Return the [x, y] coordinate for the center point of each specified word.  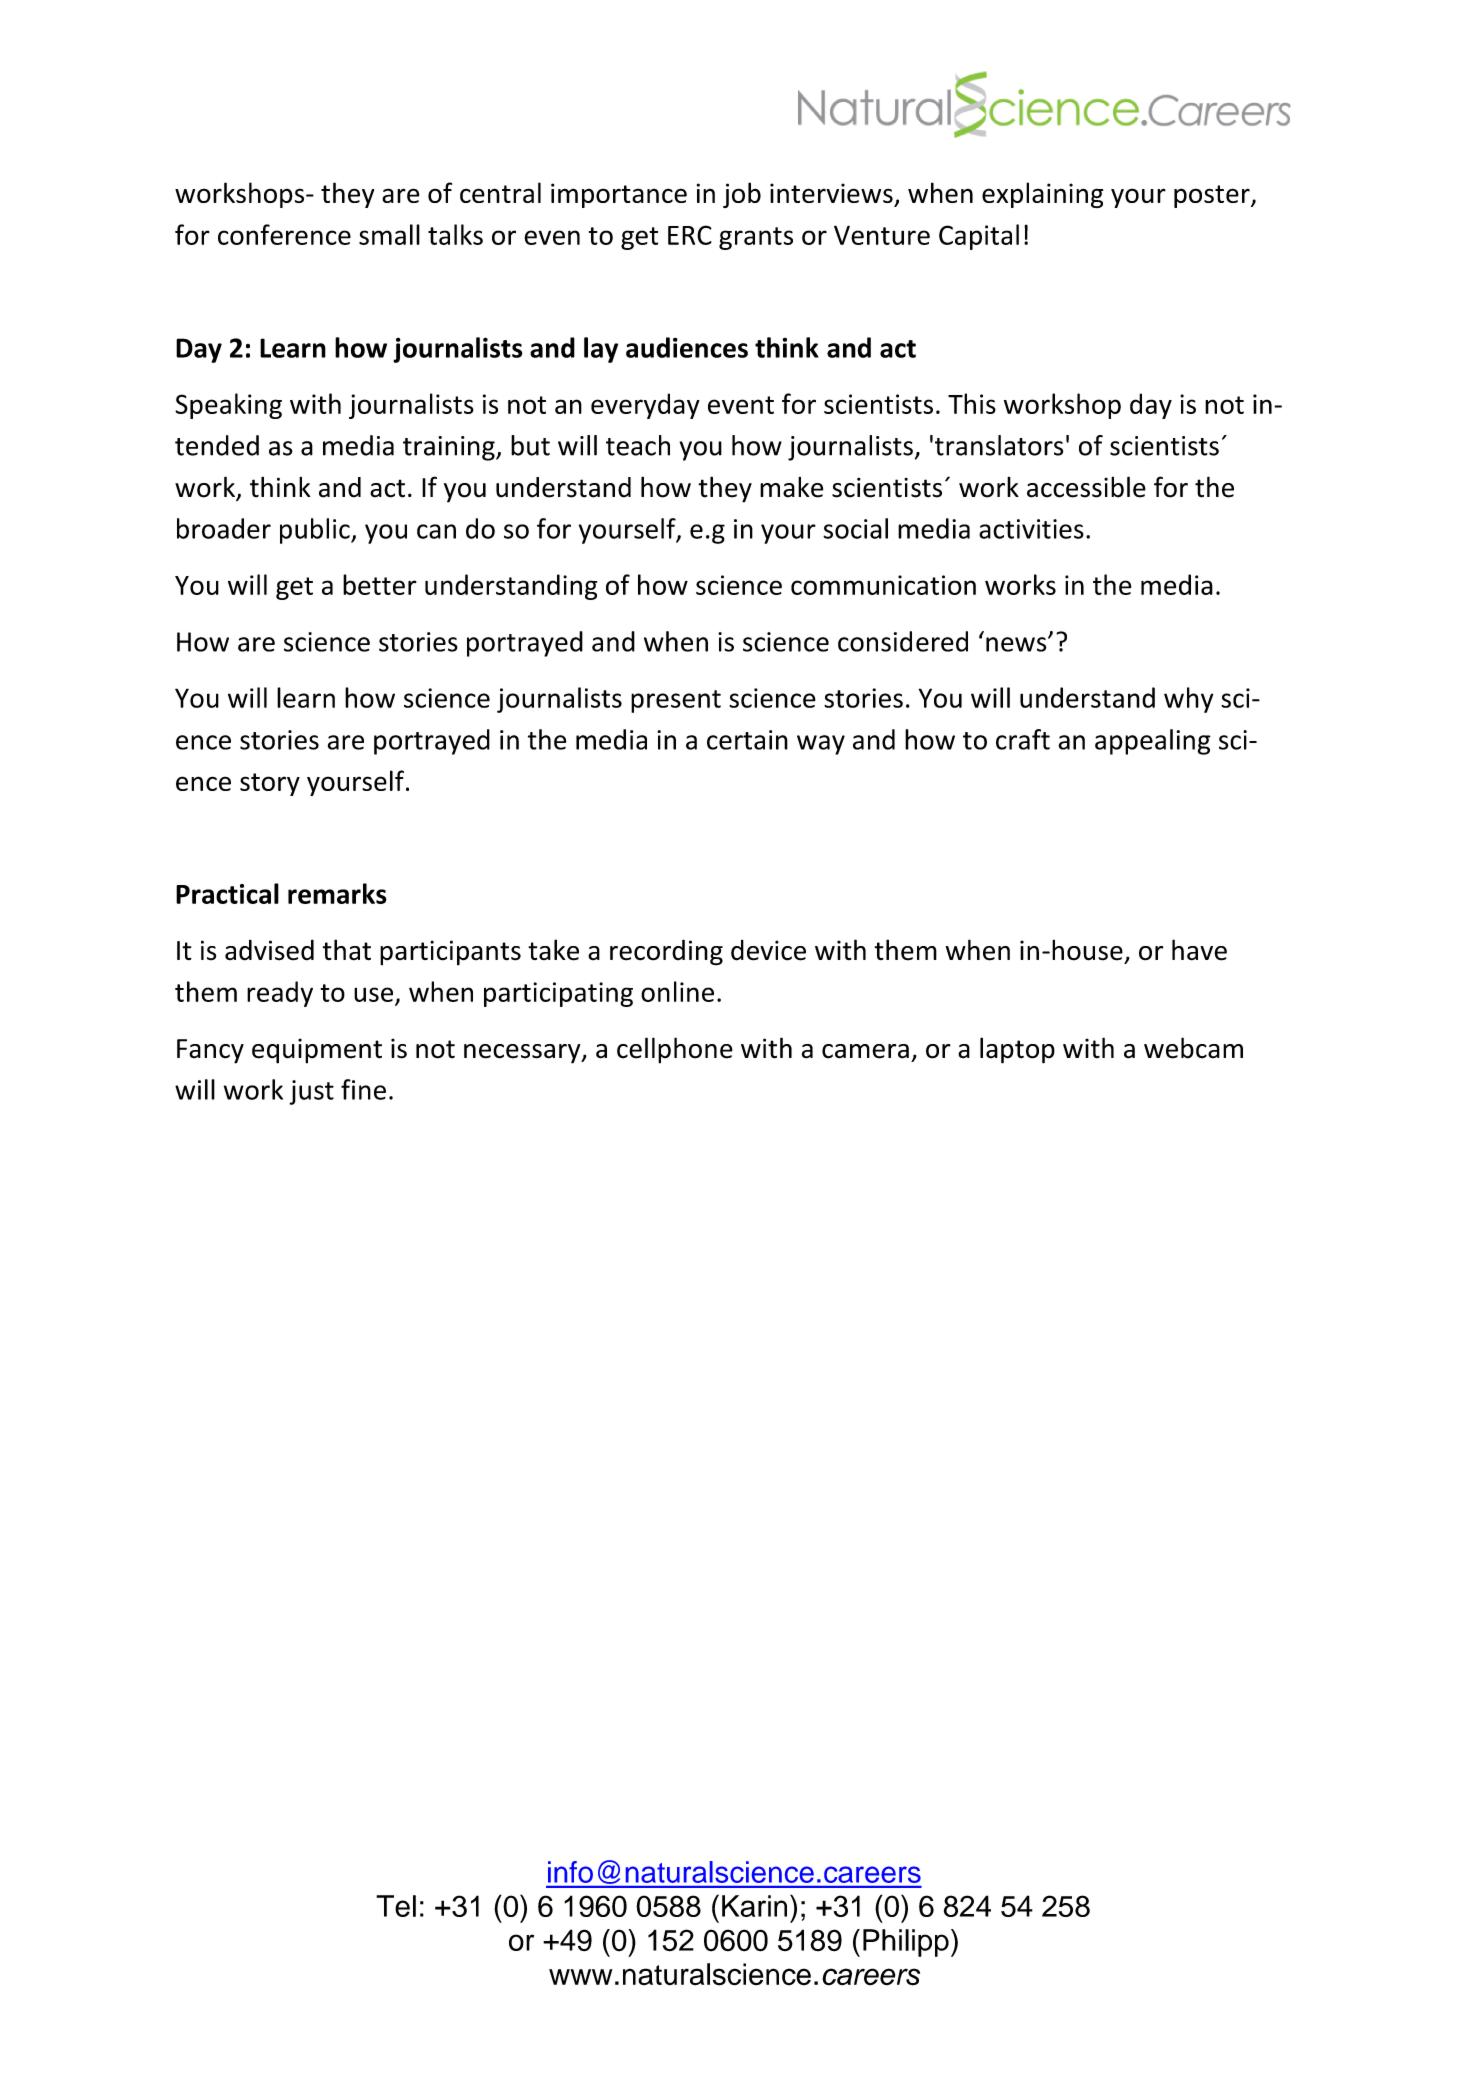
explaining [1042, 195]
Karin [754, 1906]
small [389, 234]
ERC [690, 235]
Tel [396, 1906]
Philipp [906, 1943]
